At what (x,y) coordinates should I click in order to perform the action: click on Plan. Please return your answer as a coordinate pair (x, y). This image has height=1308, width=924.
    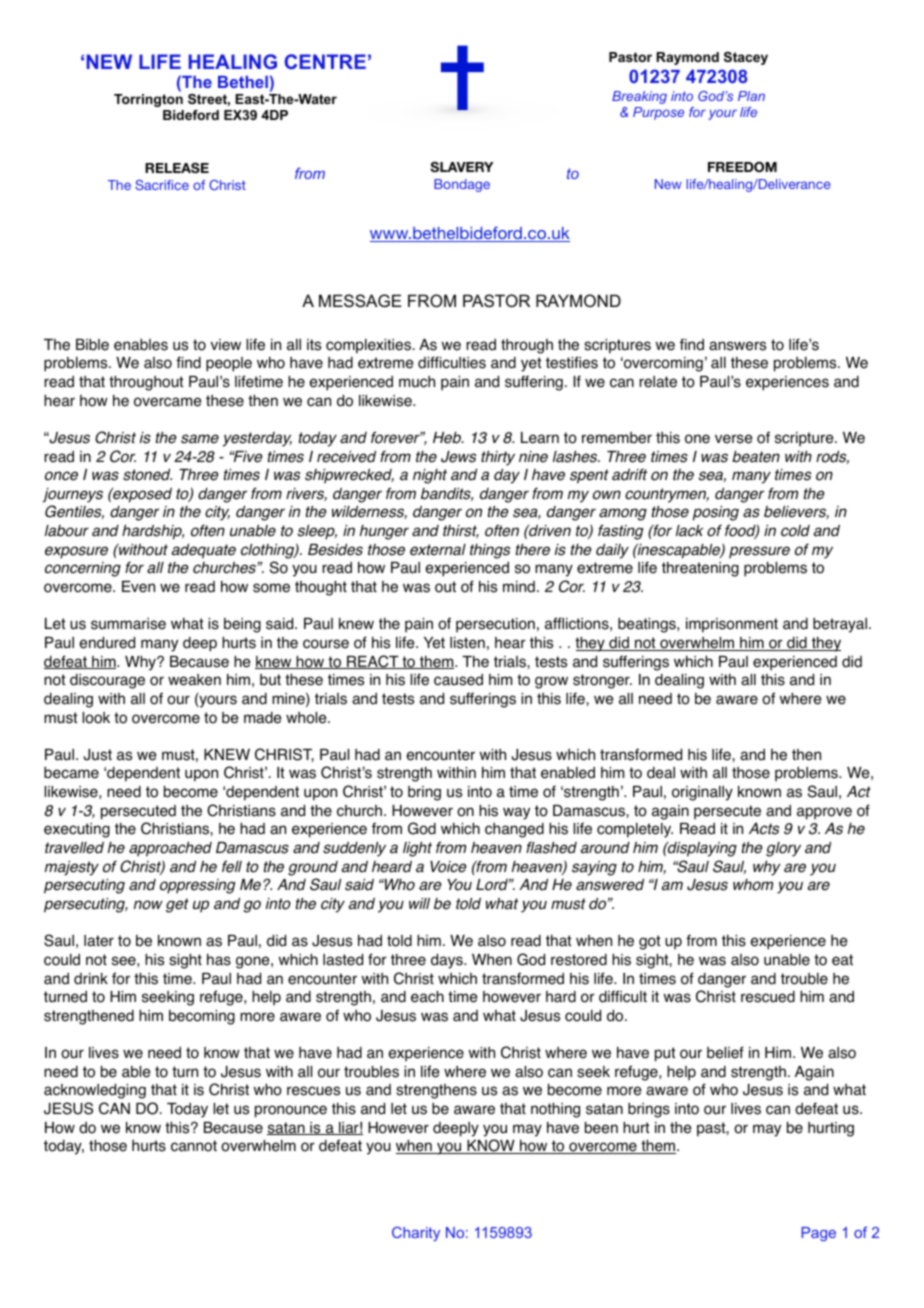
    Looking at the image, I should click on (751, 96).
